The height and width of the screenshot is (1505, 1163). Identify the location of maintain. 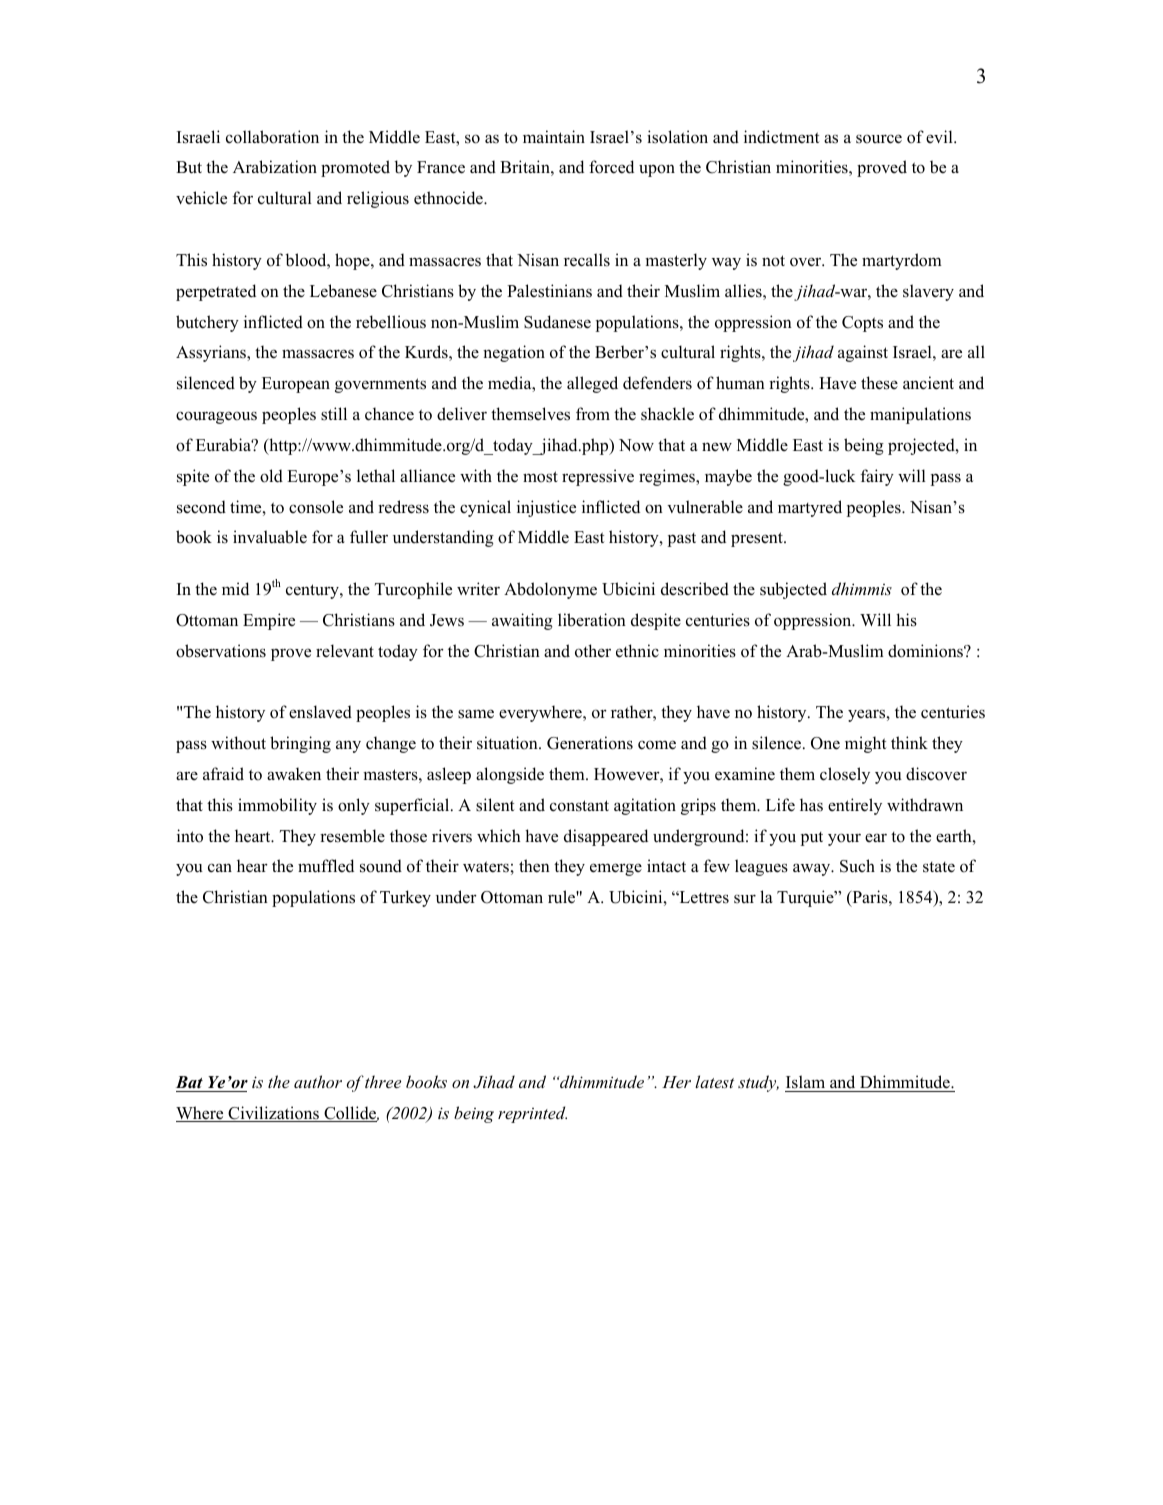
(554, 136).
